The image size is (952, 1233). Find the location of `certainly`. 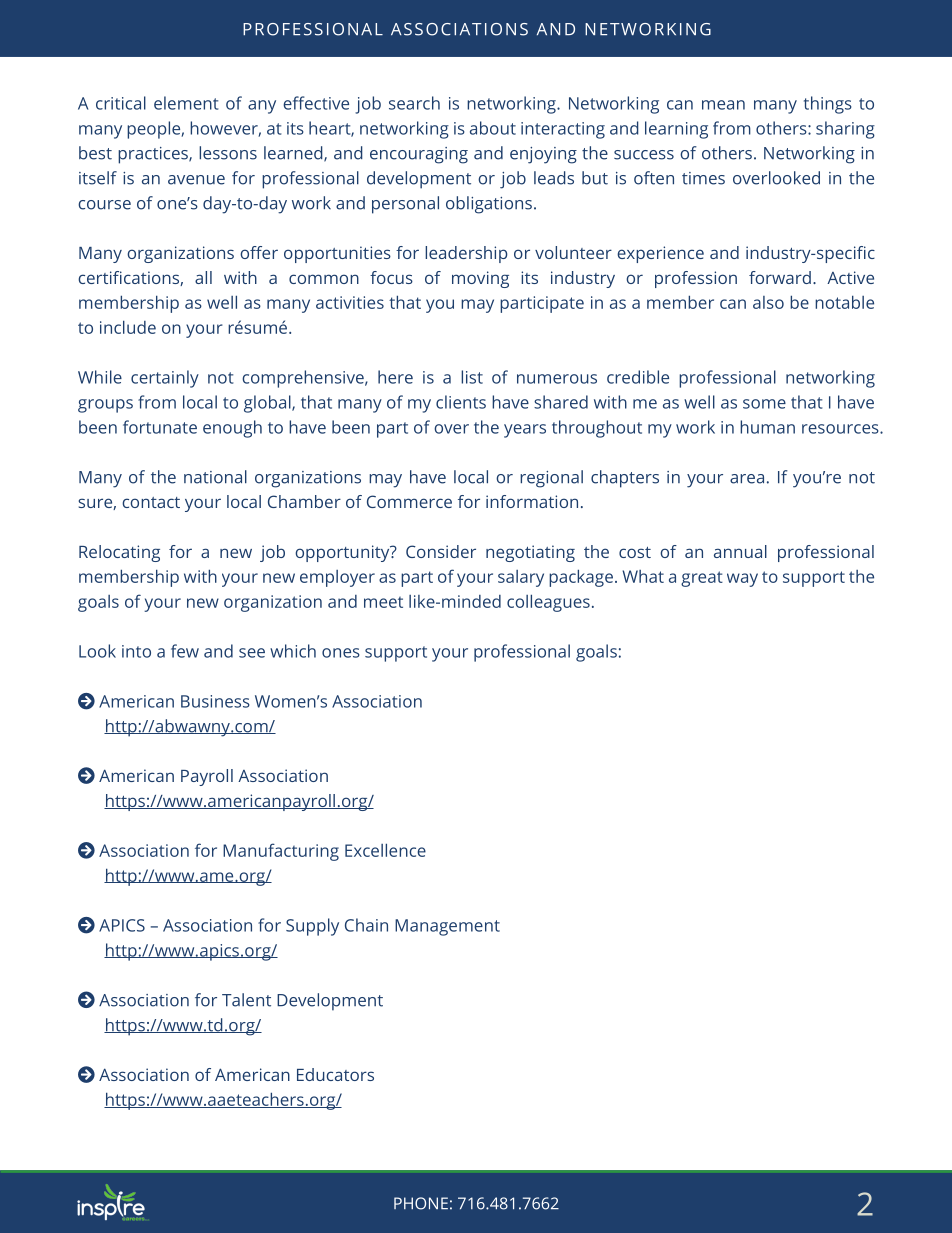

certainly is located at coordinates (165, 379).
